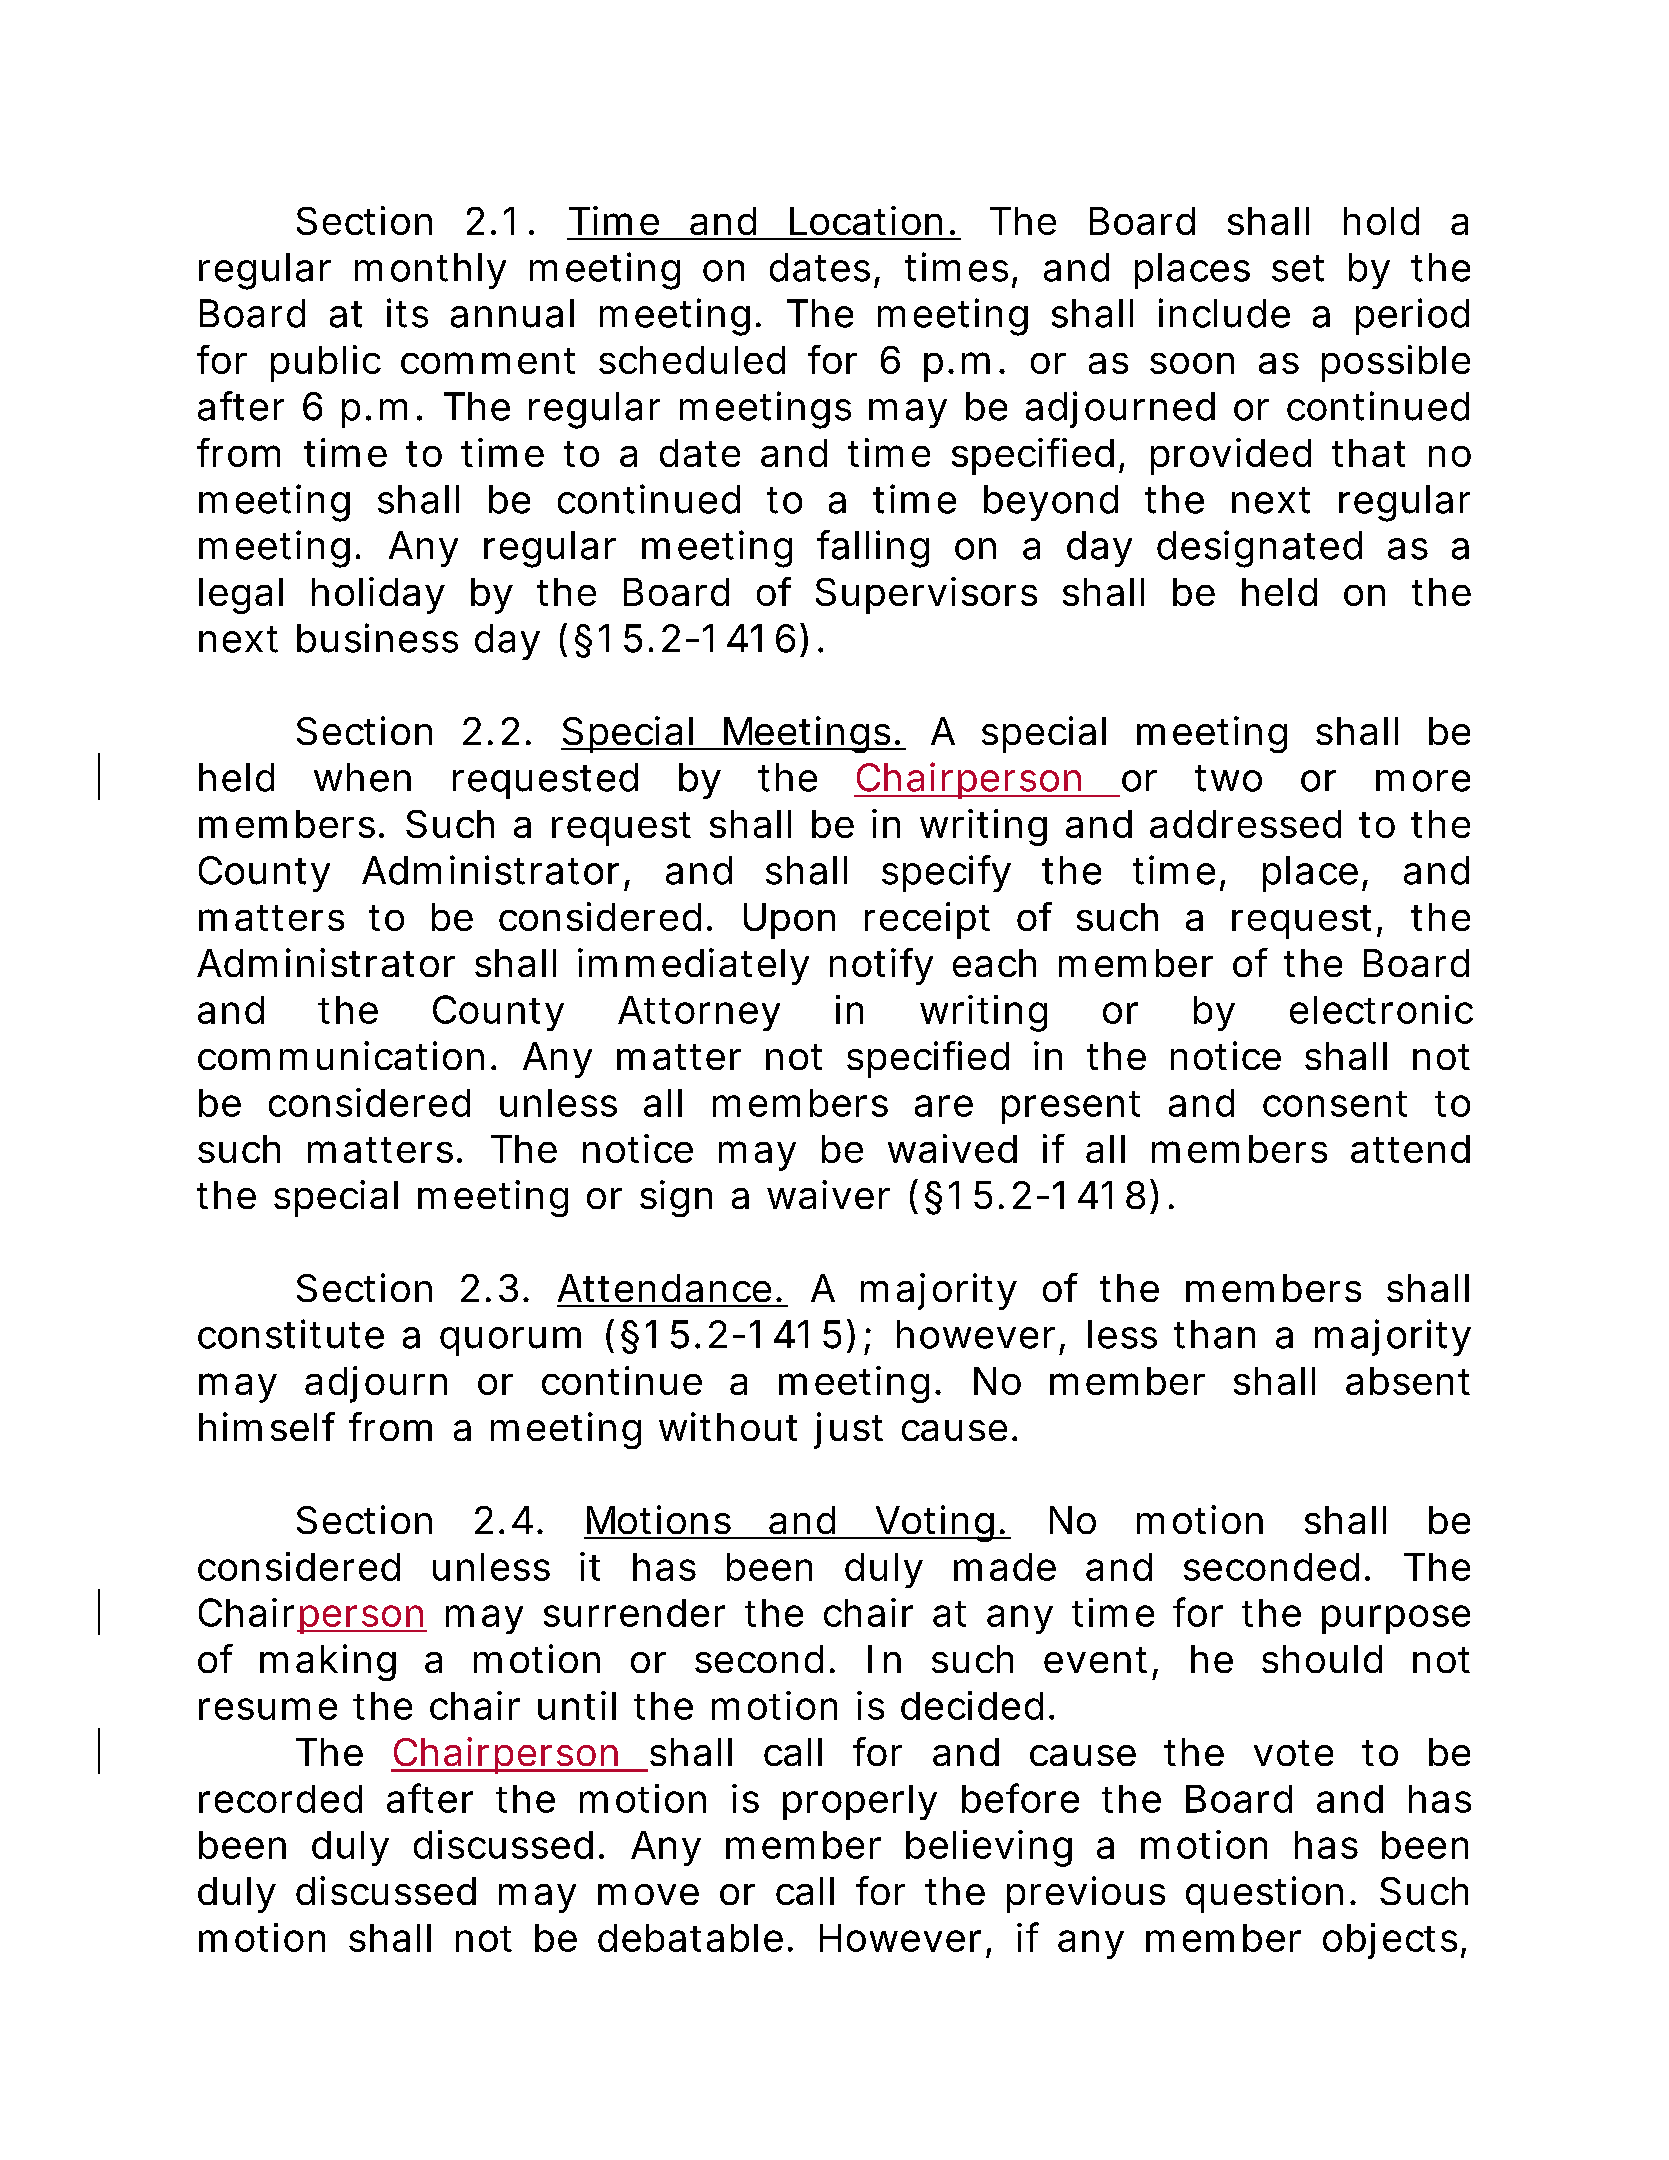 The width and height of the page is (1669, 2160). What do you see at coordinates (866, 220) in the page?
I see `Location` at bounding box center [866, 220].
